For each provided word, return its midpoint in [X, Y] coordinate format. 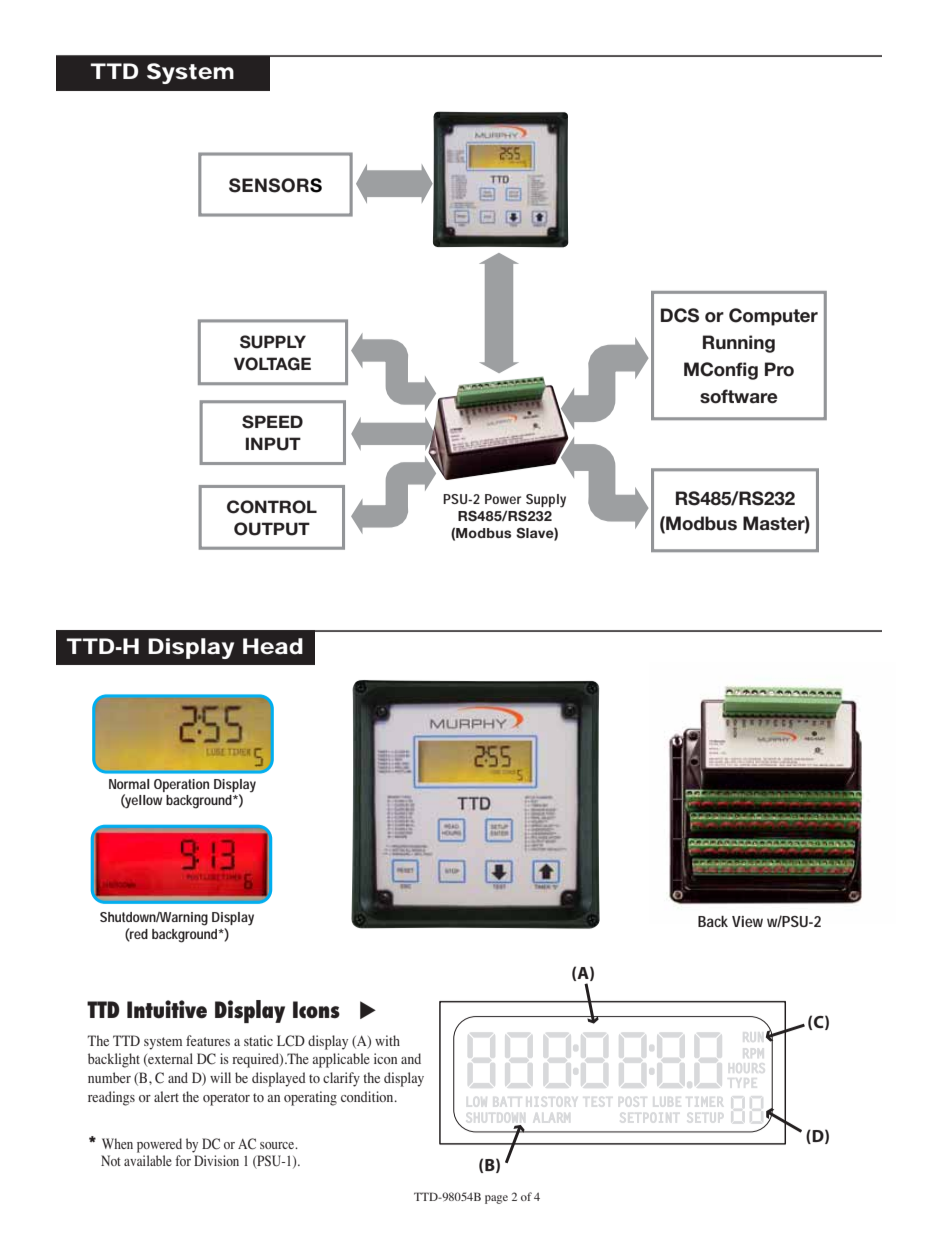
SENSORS [275, 185]
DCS [680, 315]
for [183, 1160]
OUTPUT [272, 529]
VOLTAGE [272, 364]
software [739, 396]
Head [273, 646]
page [496, 1199]
